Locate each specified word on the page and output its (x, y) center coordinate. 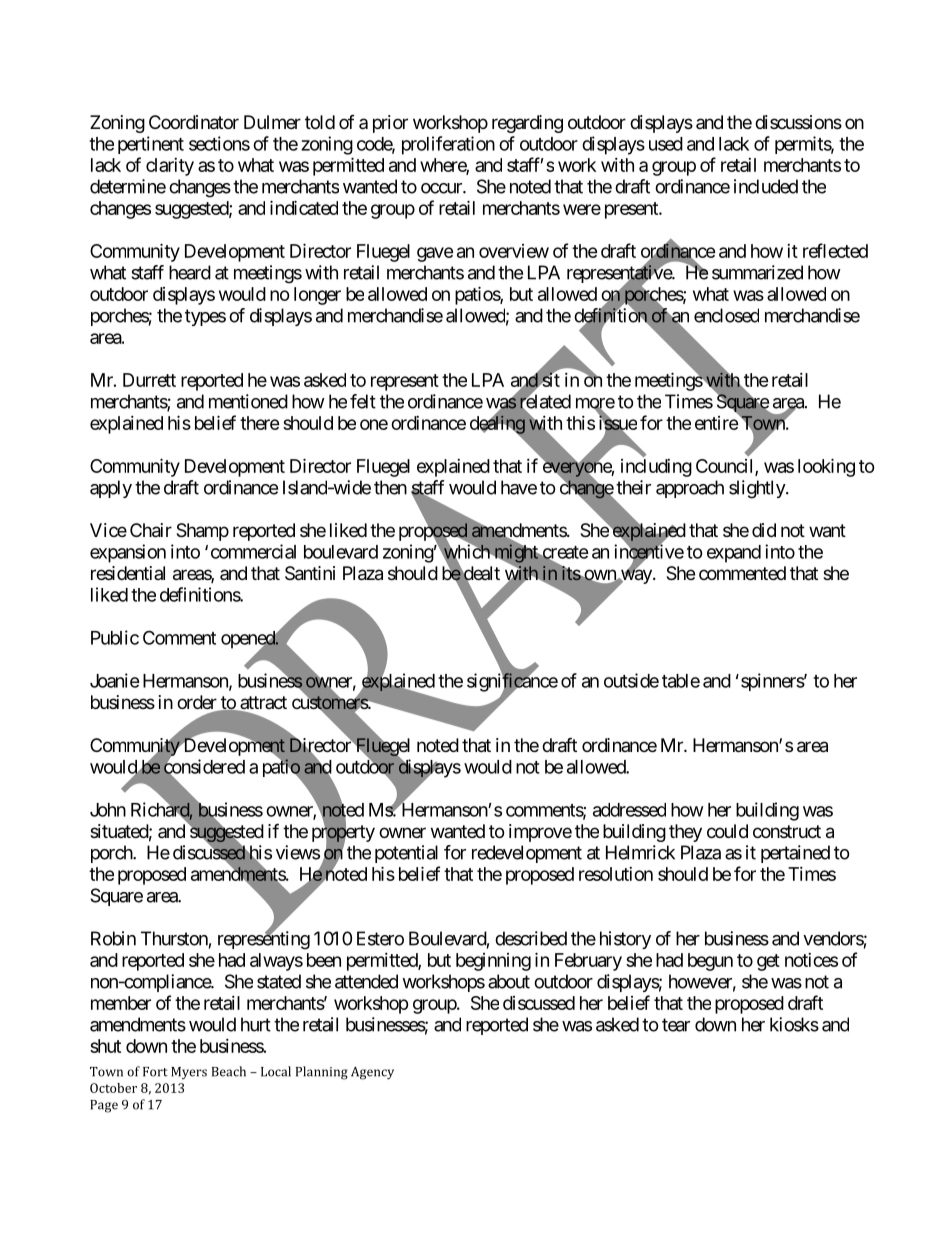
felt (363, 401)
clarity (170, 167)
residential (128, 573)
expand (734, 554)
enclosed (726, 315)
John (108, 810)
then (390, 487)
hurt (256, 1024)
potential (406, 854)
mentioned (248, 401)
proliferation (448, 145)
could (727, 831)
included (766, 186)
